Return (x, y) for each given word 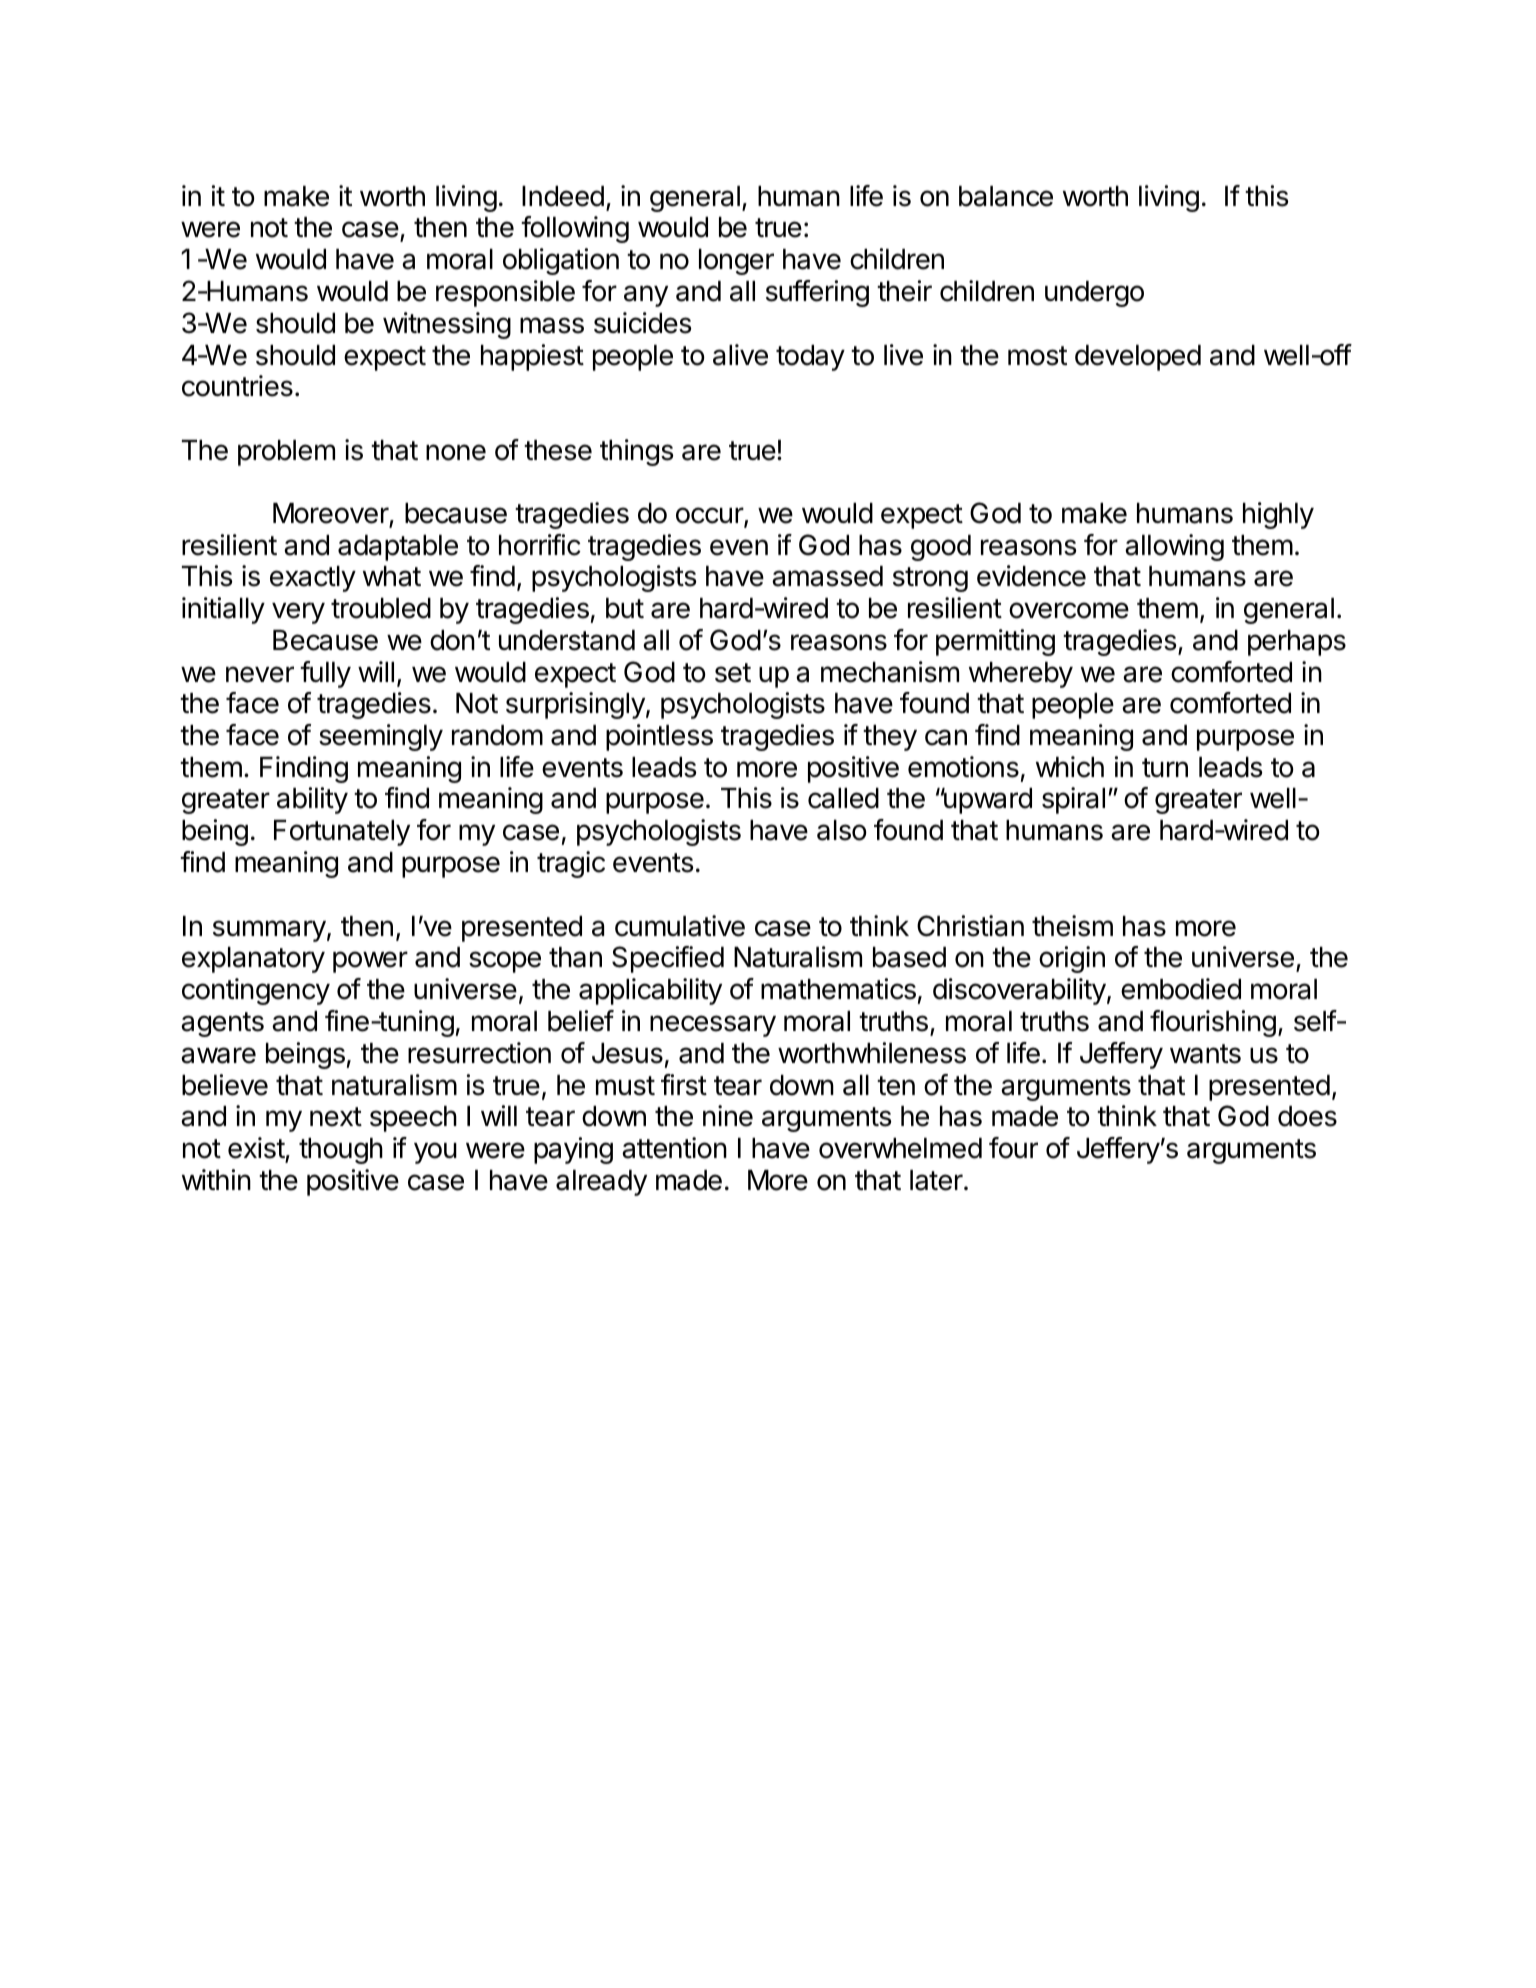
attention (674, 1148)
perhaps (1297, 643)
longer (736, 262)
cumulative (680, 926)
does (1307, 1116)
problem (286, 453)
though (341, 1151)
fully (325, 674)
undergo (1094, 294)
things (637, 452)
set (733, 673)
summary (269, 931)
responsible (505, 293)
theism (1072, 926)
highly (1278, 515)
